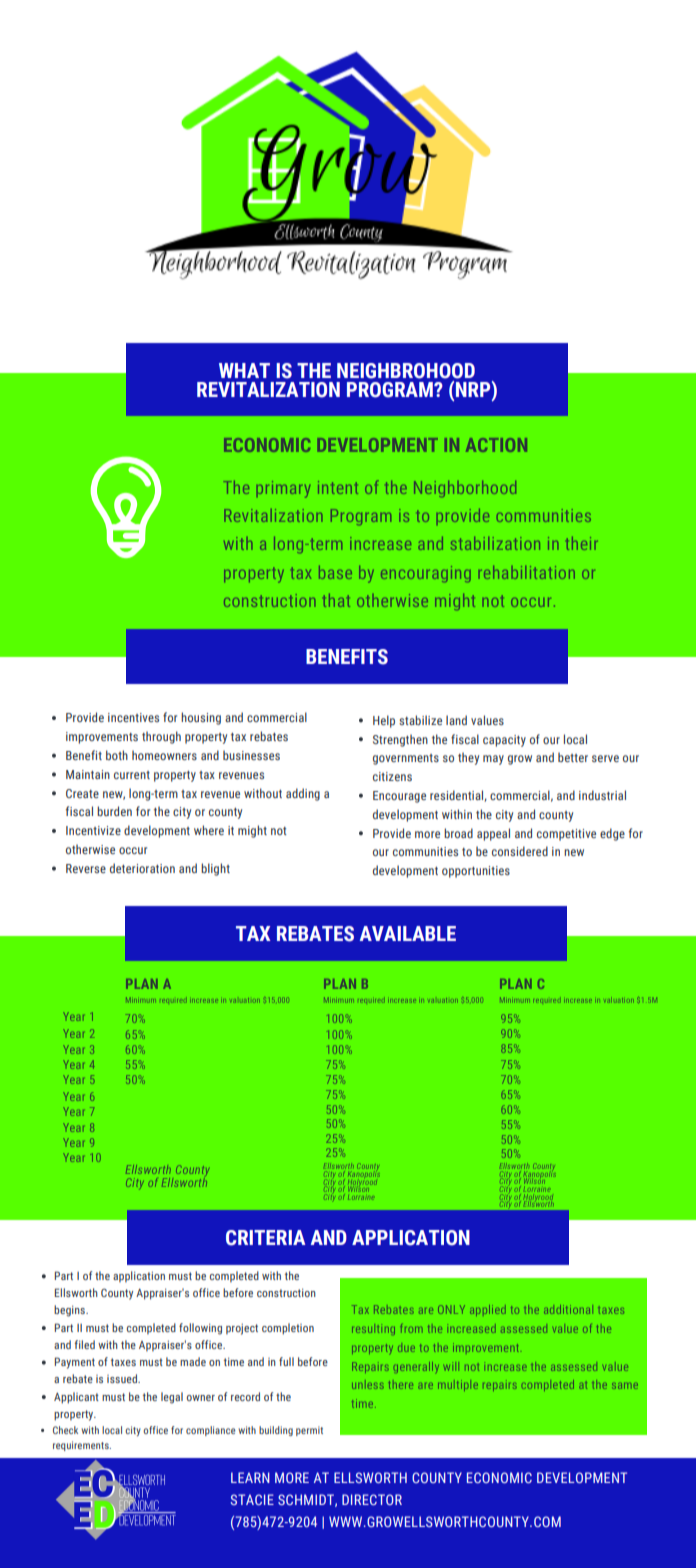 The height and width of the image is (1568, 696). What do you see at coordinates (496, 445) in the image?
I see `ACTION` at bounding box center [496, 445].
